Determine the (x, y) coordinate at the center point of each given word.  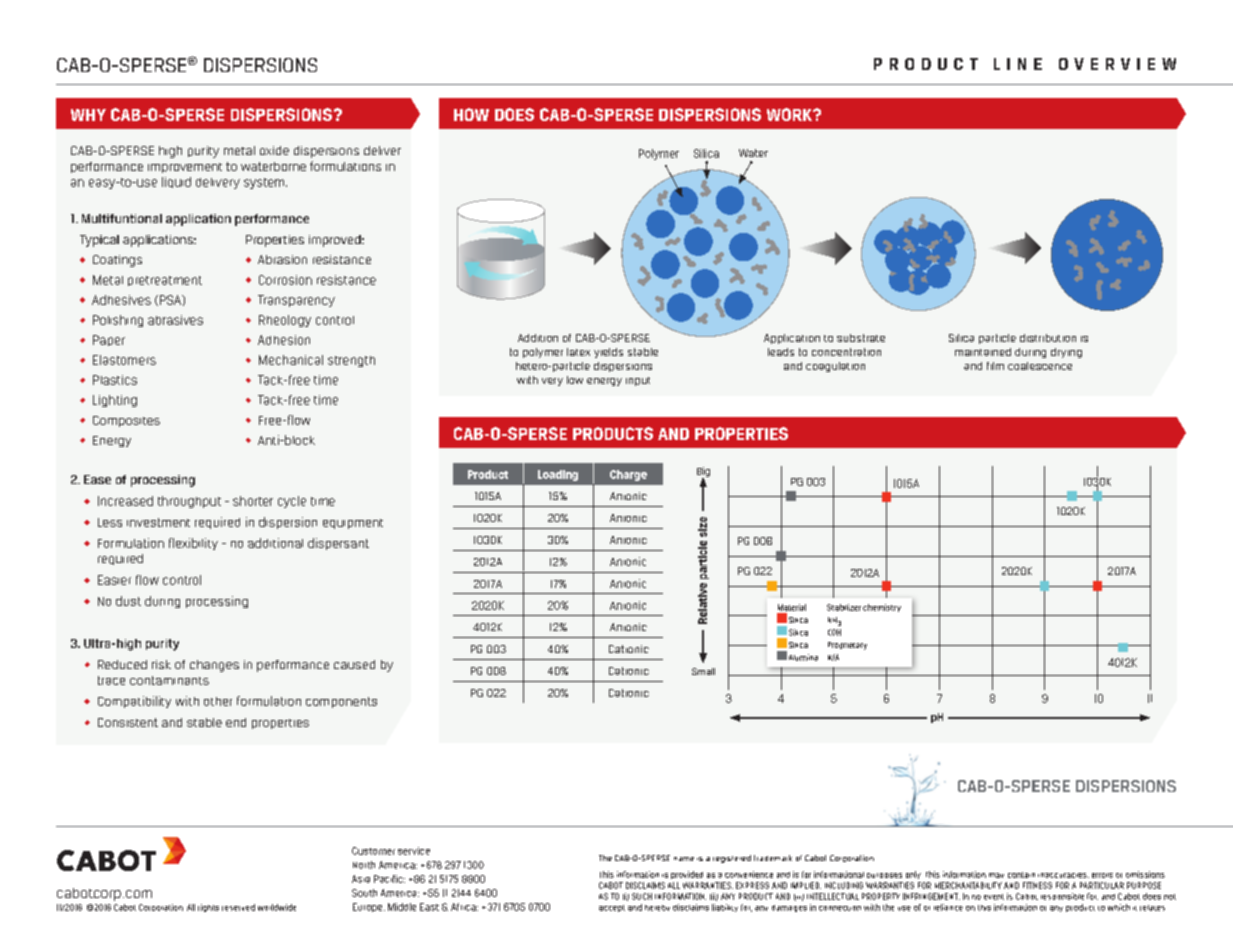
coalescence (1040, 366)
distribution (1048, 338)
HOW (471, 114)
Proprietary (847, 646)
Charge (628, 475)
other (218, 701)
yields (608, 353)
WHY (88, 115)
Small (703, 671)
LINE (1018, 64)
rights (208, 908)
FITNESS (1037, 885)
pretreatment (165, 281)
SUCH (642, 896)
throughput (189, 502)
